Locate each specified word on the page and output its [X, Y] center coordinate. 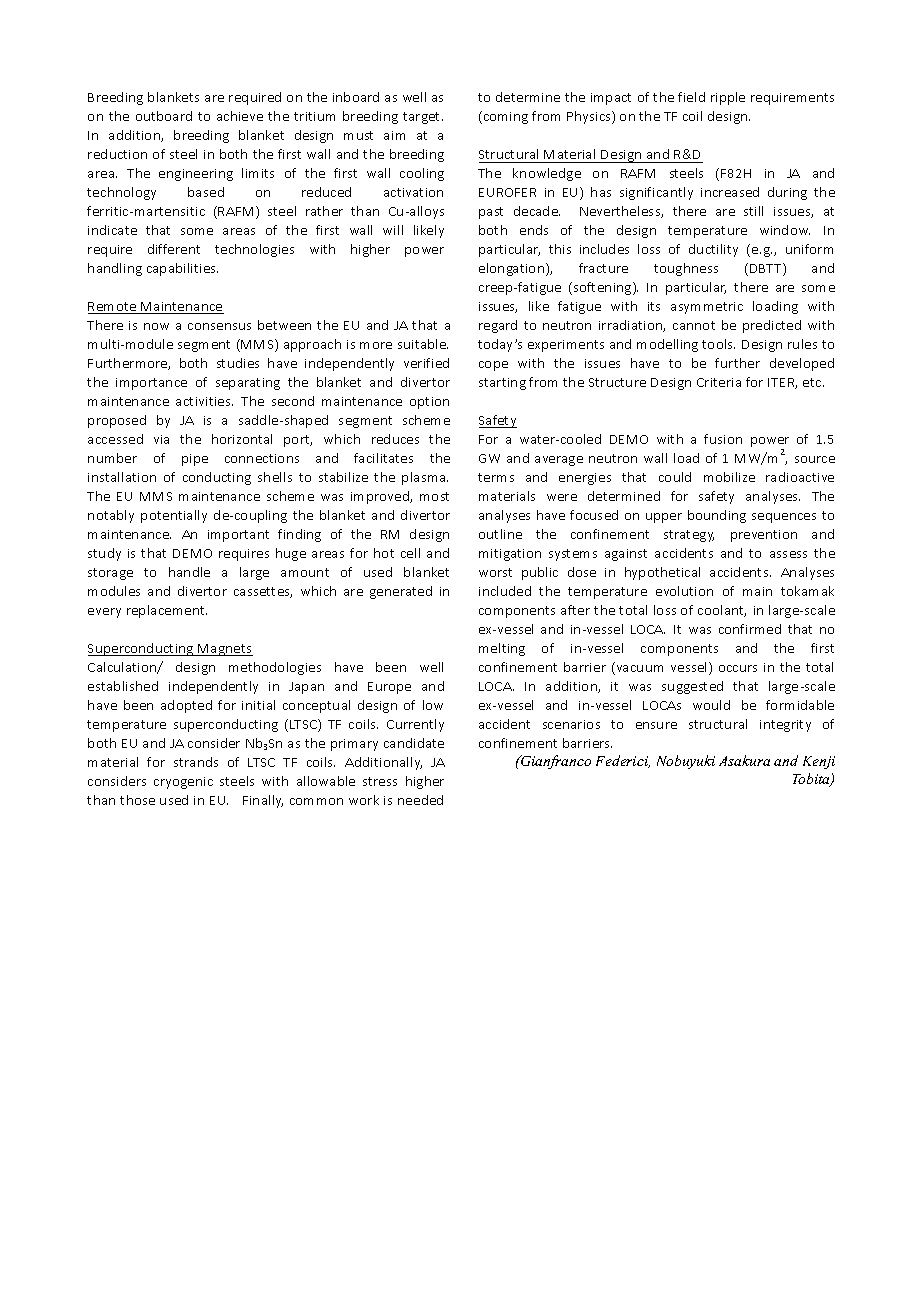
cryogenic [183, 783]
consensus [219, 326]
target [423, 118]
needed [420, 800]
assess [788, 554]
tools [718, 344]
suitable [423, 344]
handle [189, 572]
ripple [728, 98]
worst [495, 572]
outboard [164, 116]
